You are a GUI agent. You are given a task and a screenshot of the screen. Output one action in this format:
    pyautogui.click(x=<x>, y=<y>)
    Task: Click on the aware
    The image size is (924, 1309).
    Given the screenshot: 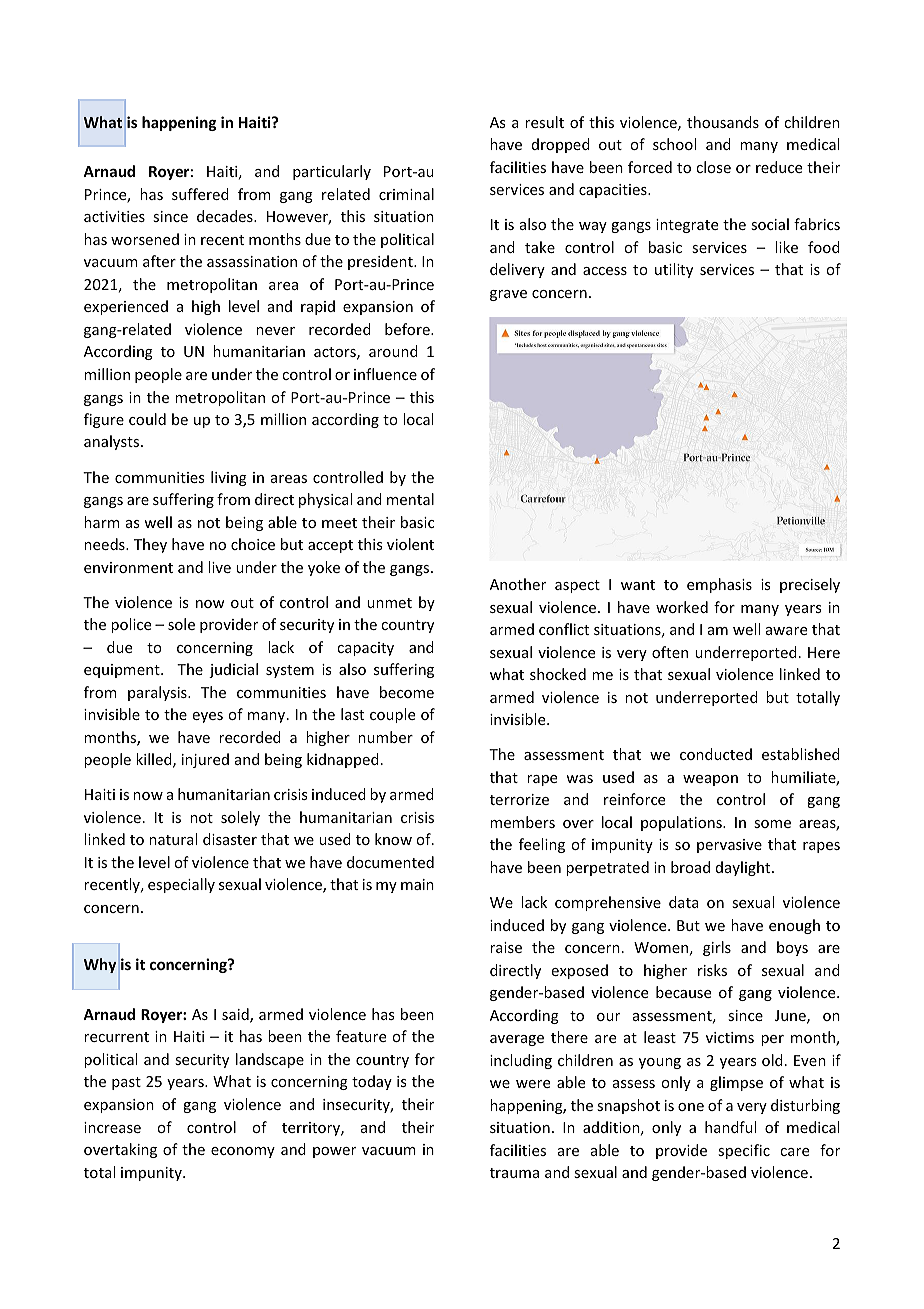 What is the action you would take?
    pyautogui.click(x=786, y=631)
